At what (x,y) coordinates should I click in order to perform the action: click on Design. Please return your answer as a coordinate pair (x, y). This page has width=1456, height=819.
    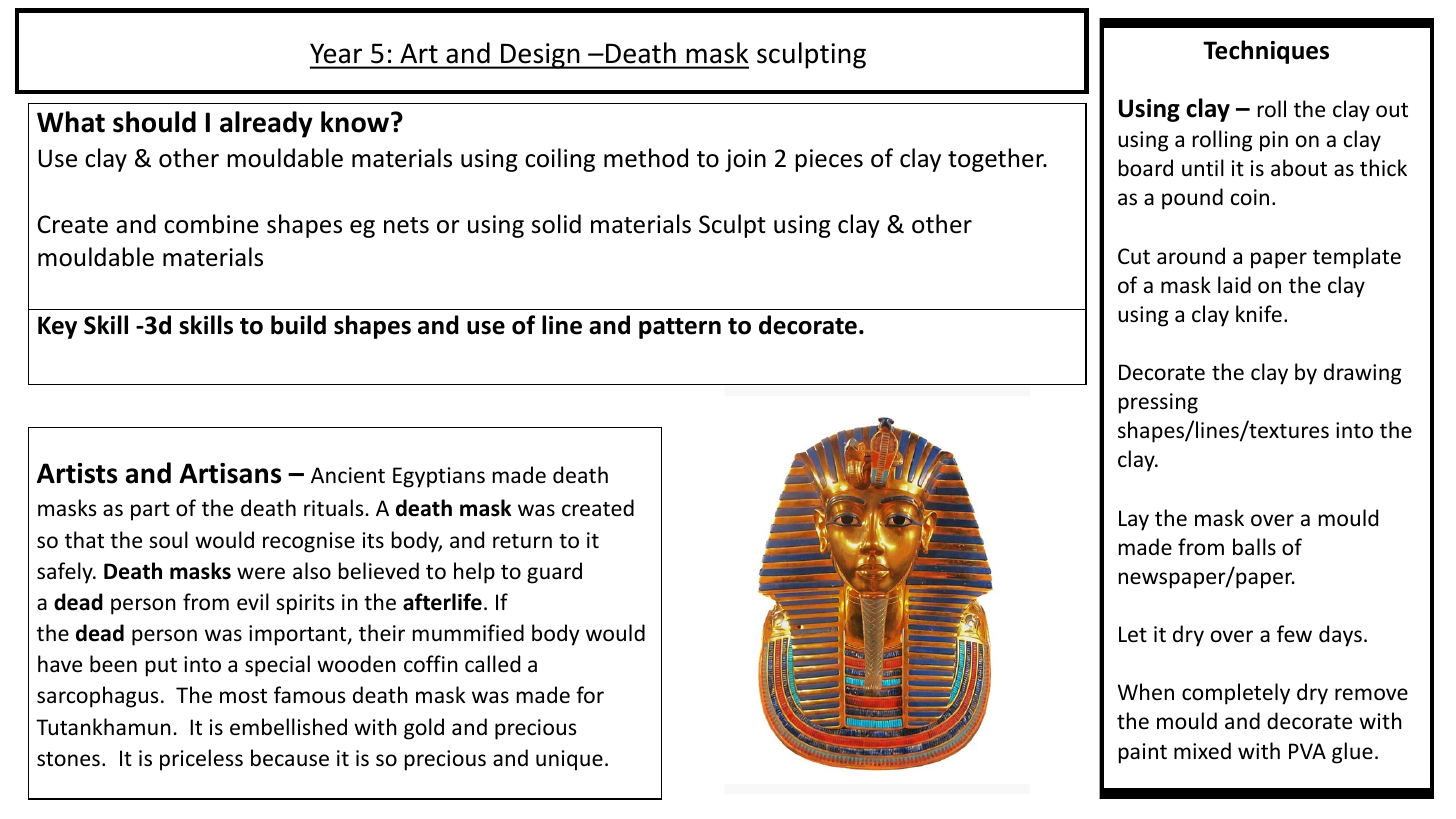
    Looking at the image, I should click on (540, 56).
